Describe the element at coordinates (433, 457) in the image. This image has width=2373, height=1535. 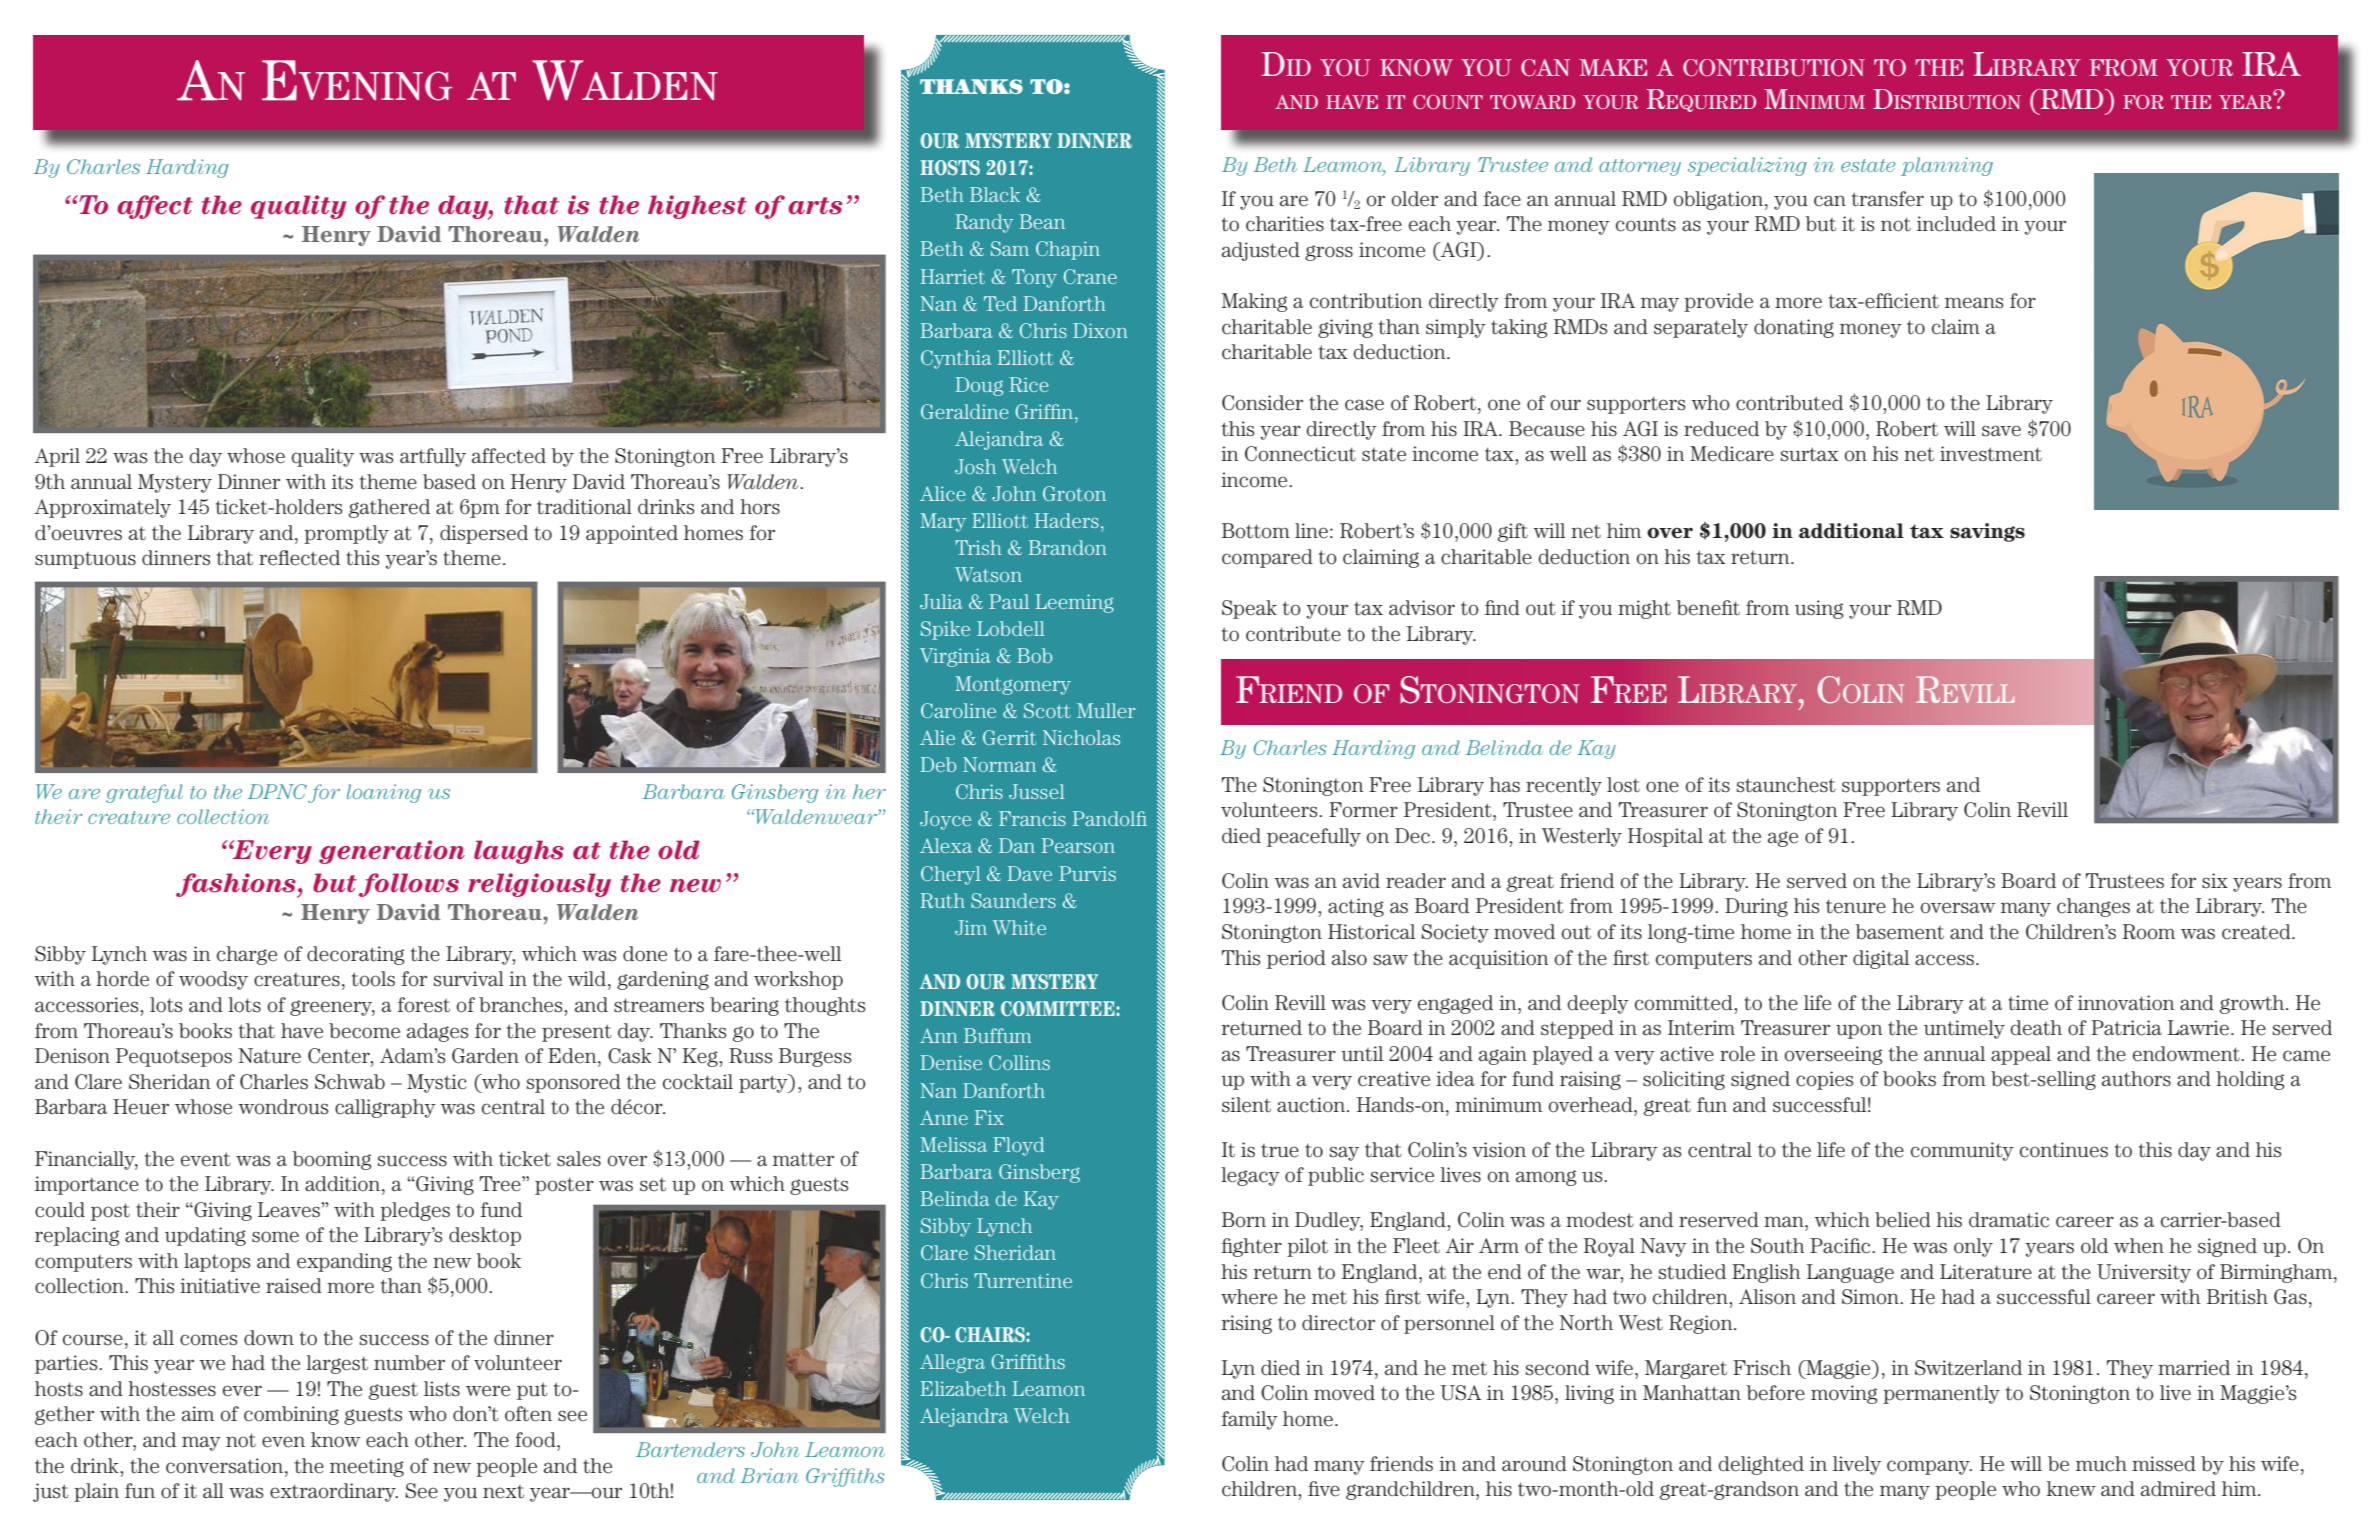
I see `artfully` at that location.
